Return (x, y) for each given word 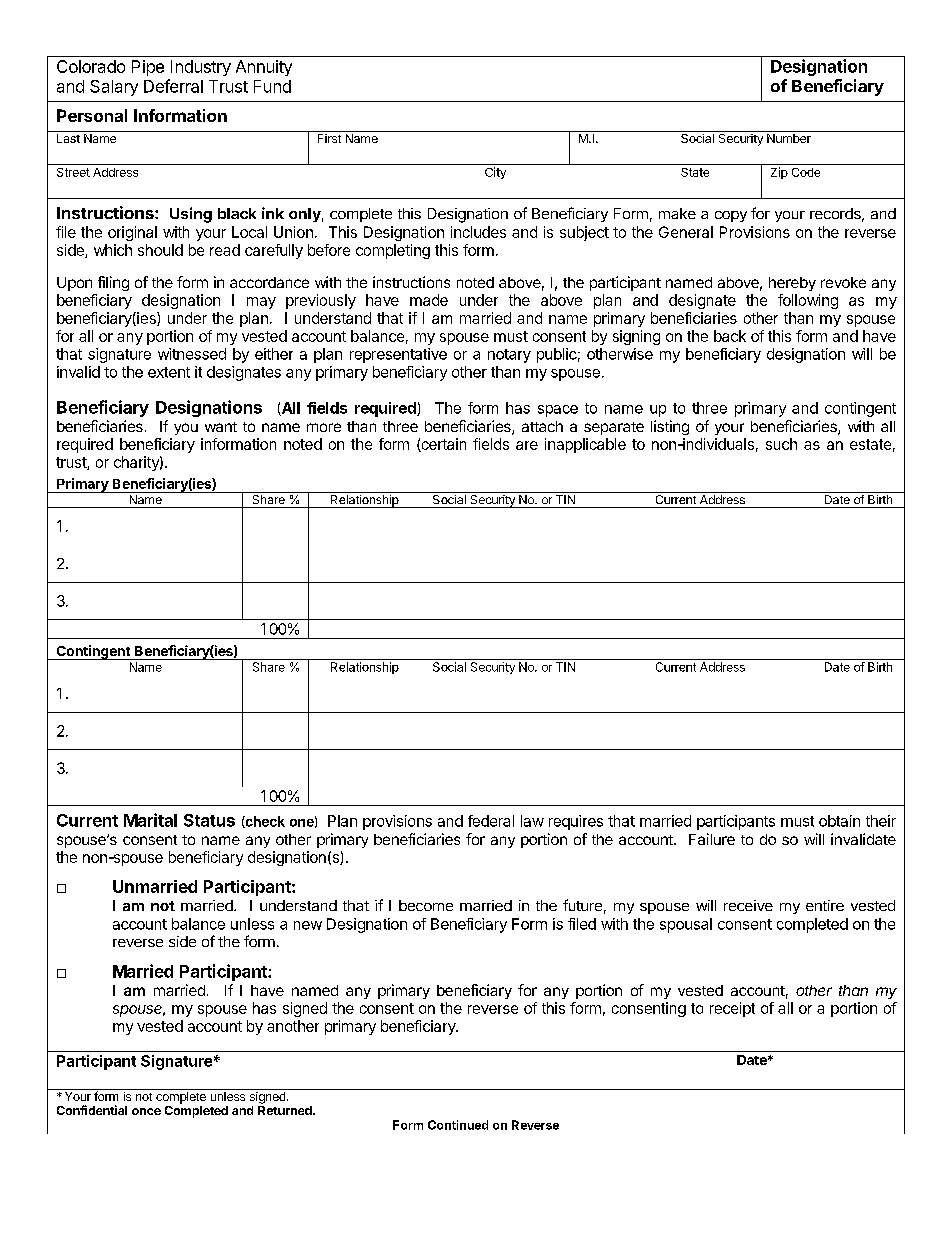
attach (542, 426)
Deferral (173, 86)
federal (491, 821)
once (146, 1111)
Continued (458, 1125)
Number (789, 137)
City (495, 173)
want (221, 427)
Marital (150, 820)
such (781, 444)
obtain (839, 821)
